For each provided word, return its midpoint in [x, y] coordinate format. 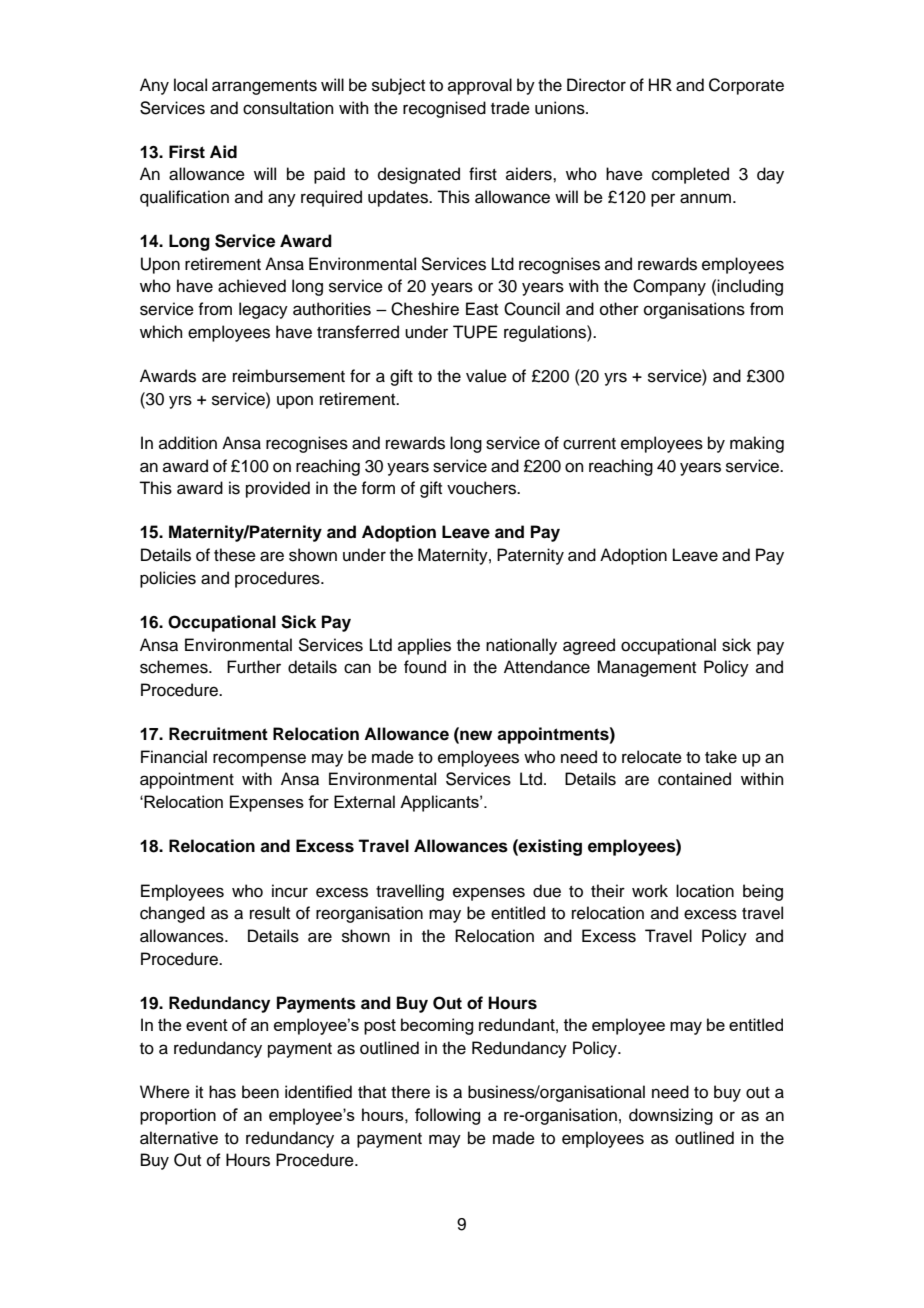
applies [424, 646]
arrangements [264, 87]
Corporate [746, 86]
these [235, 555]
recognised [444, 109]
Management [646, 668]
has [222, 1092]
